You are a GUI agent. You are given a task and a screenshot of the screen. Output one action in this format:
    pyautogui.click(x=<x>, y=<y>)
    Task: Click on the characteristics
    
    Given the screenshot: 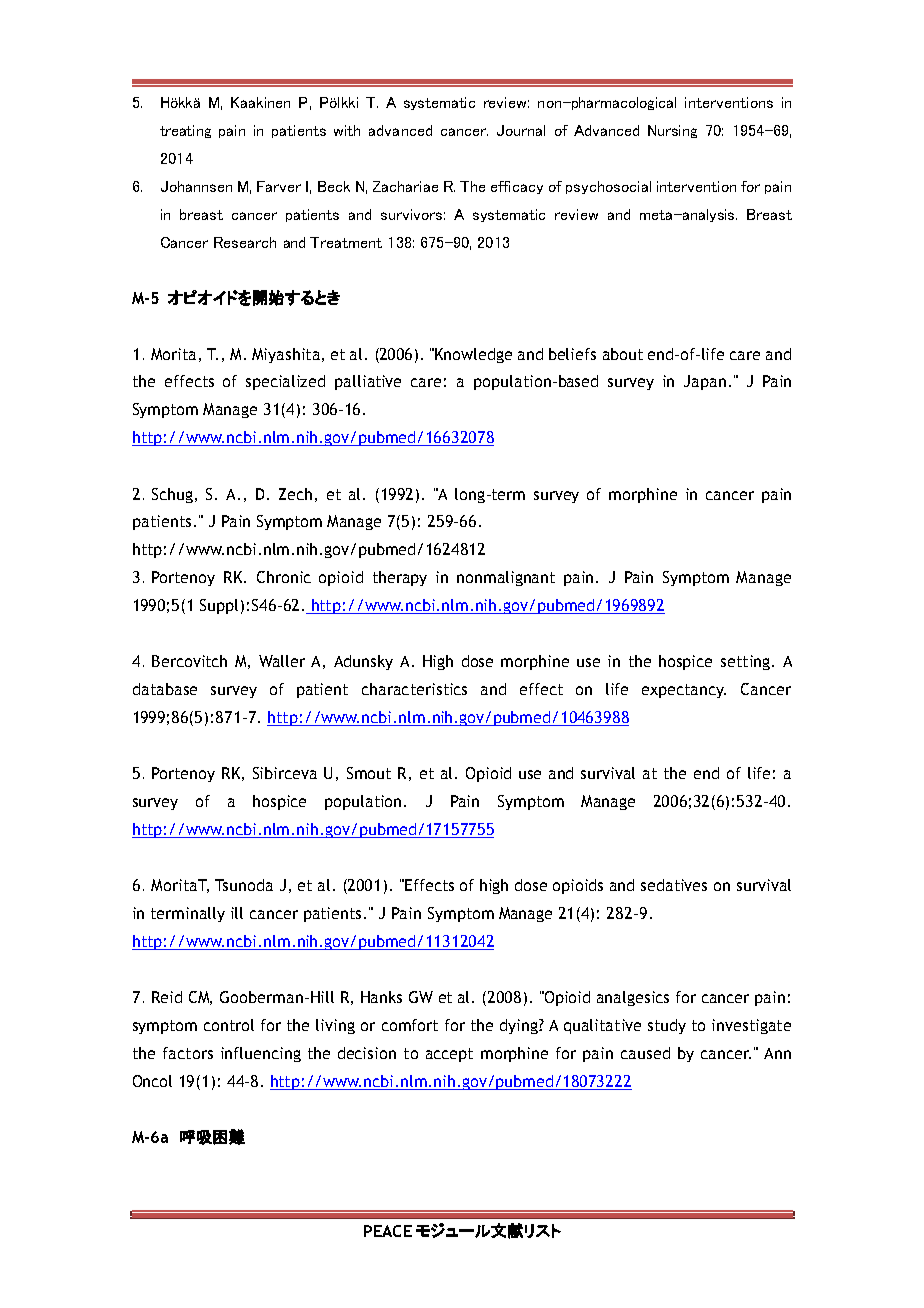 What is the action you would take?
    pyautogui.click(x=414, y=689)
